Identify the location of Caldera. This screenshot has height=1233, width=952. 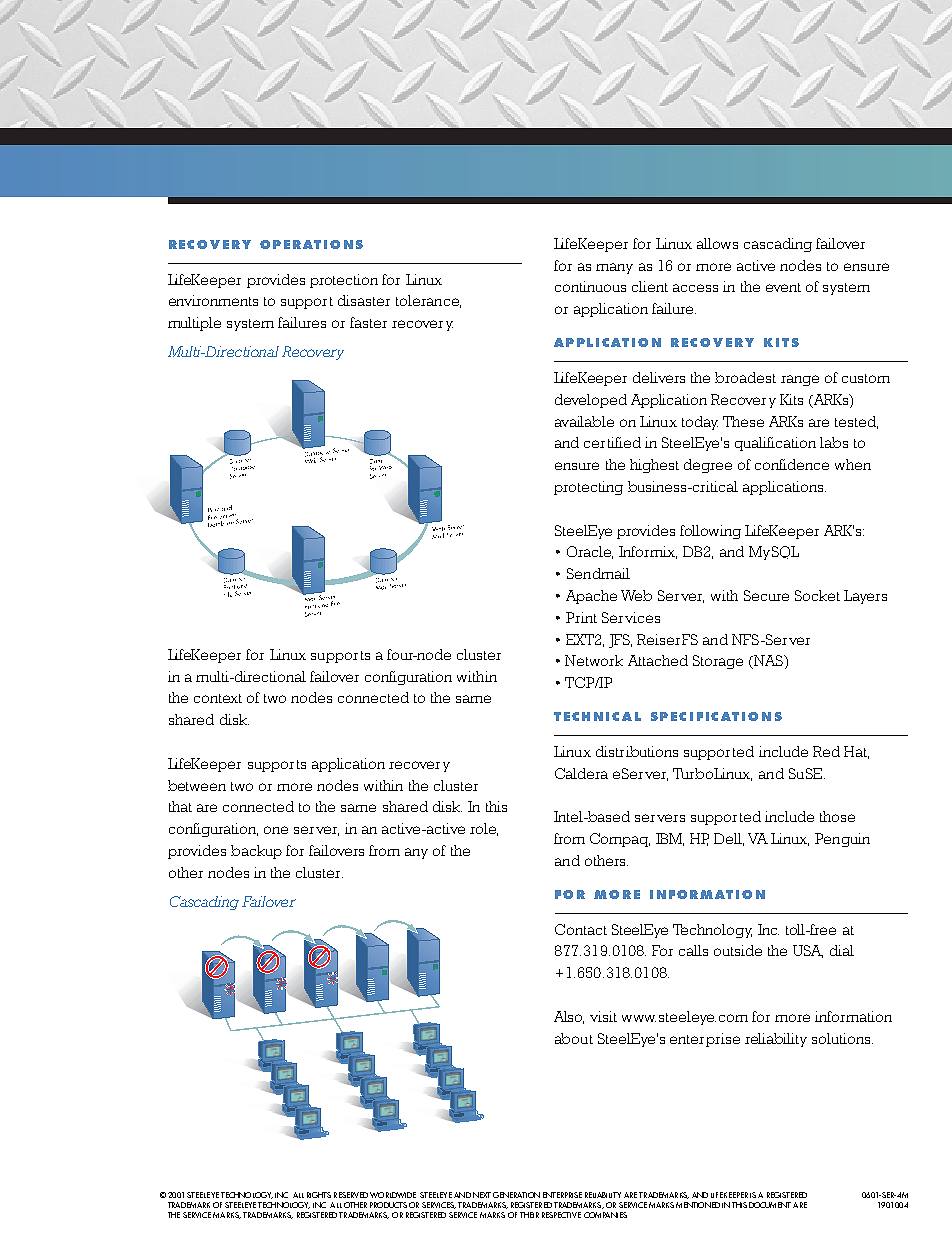
(581, 773).
